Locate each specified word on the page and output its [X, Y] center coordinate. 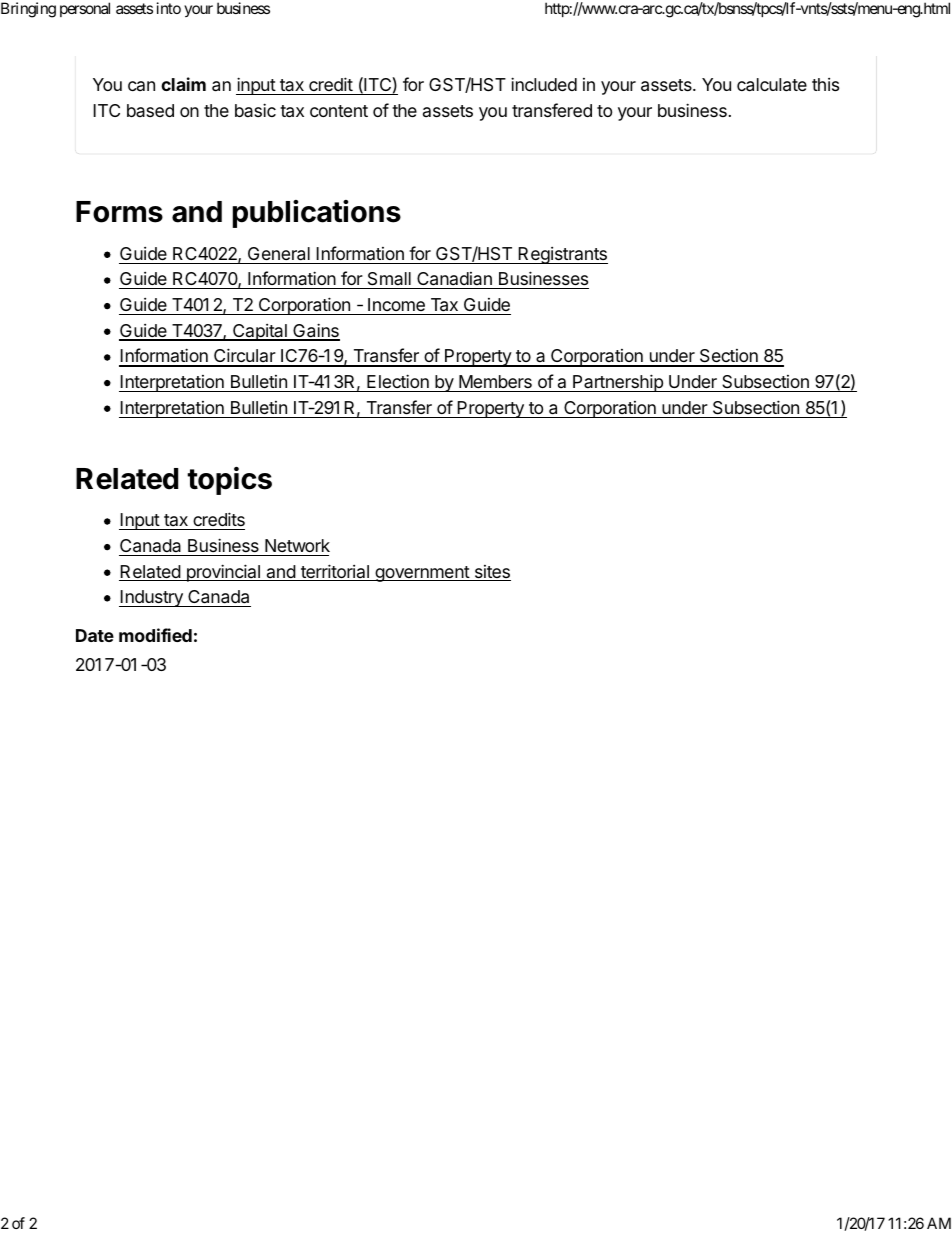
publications [317, 214]
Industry [152, 598]
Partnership [618, 383]
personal [85, 9]
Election [398, 381]
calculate [772, 85]
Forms [119, 212]
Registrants [562, 255]
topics [229, 481]
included [544, 84]
